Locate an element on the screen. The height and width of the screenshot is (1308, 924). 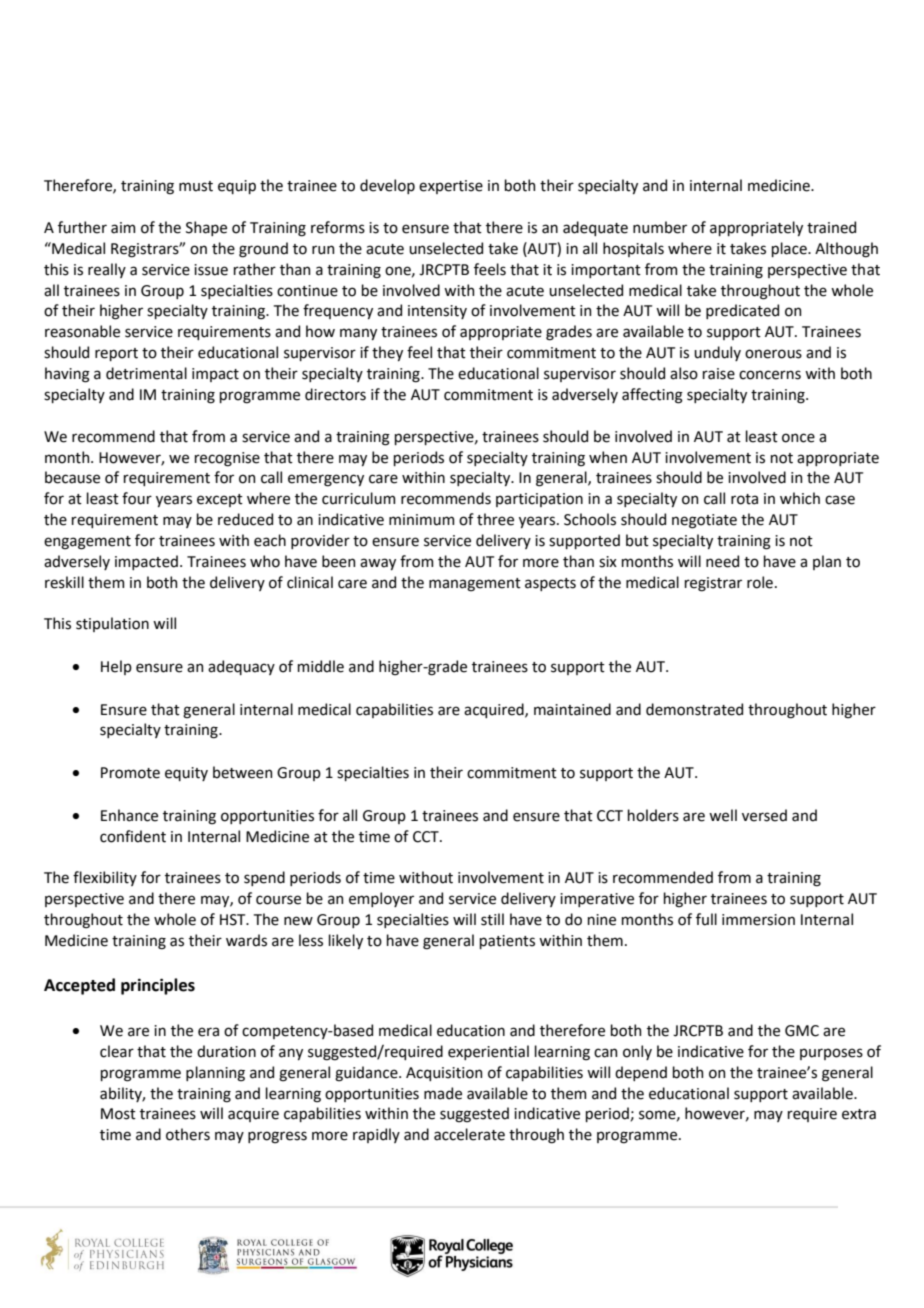
management is located at coordinates (475, 585).
